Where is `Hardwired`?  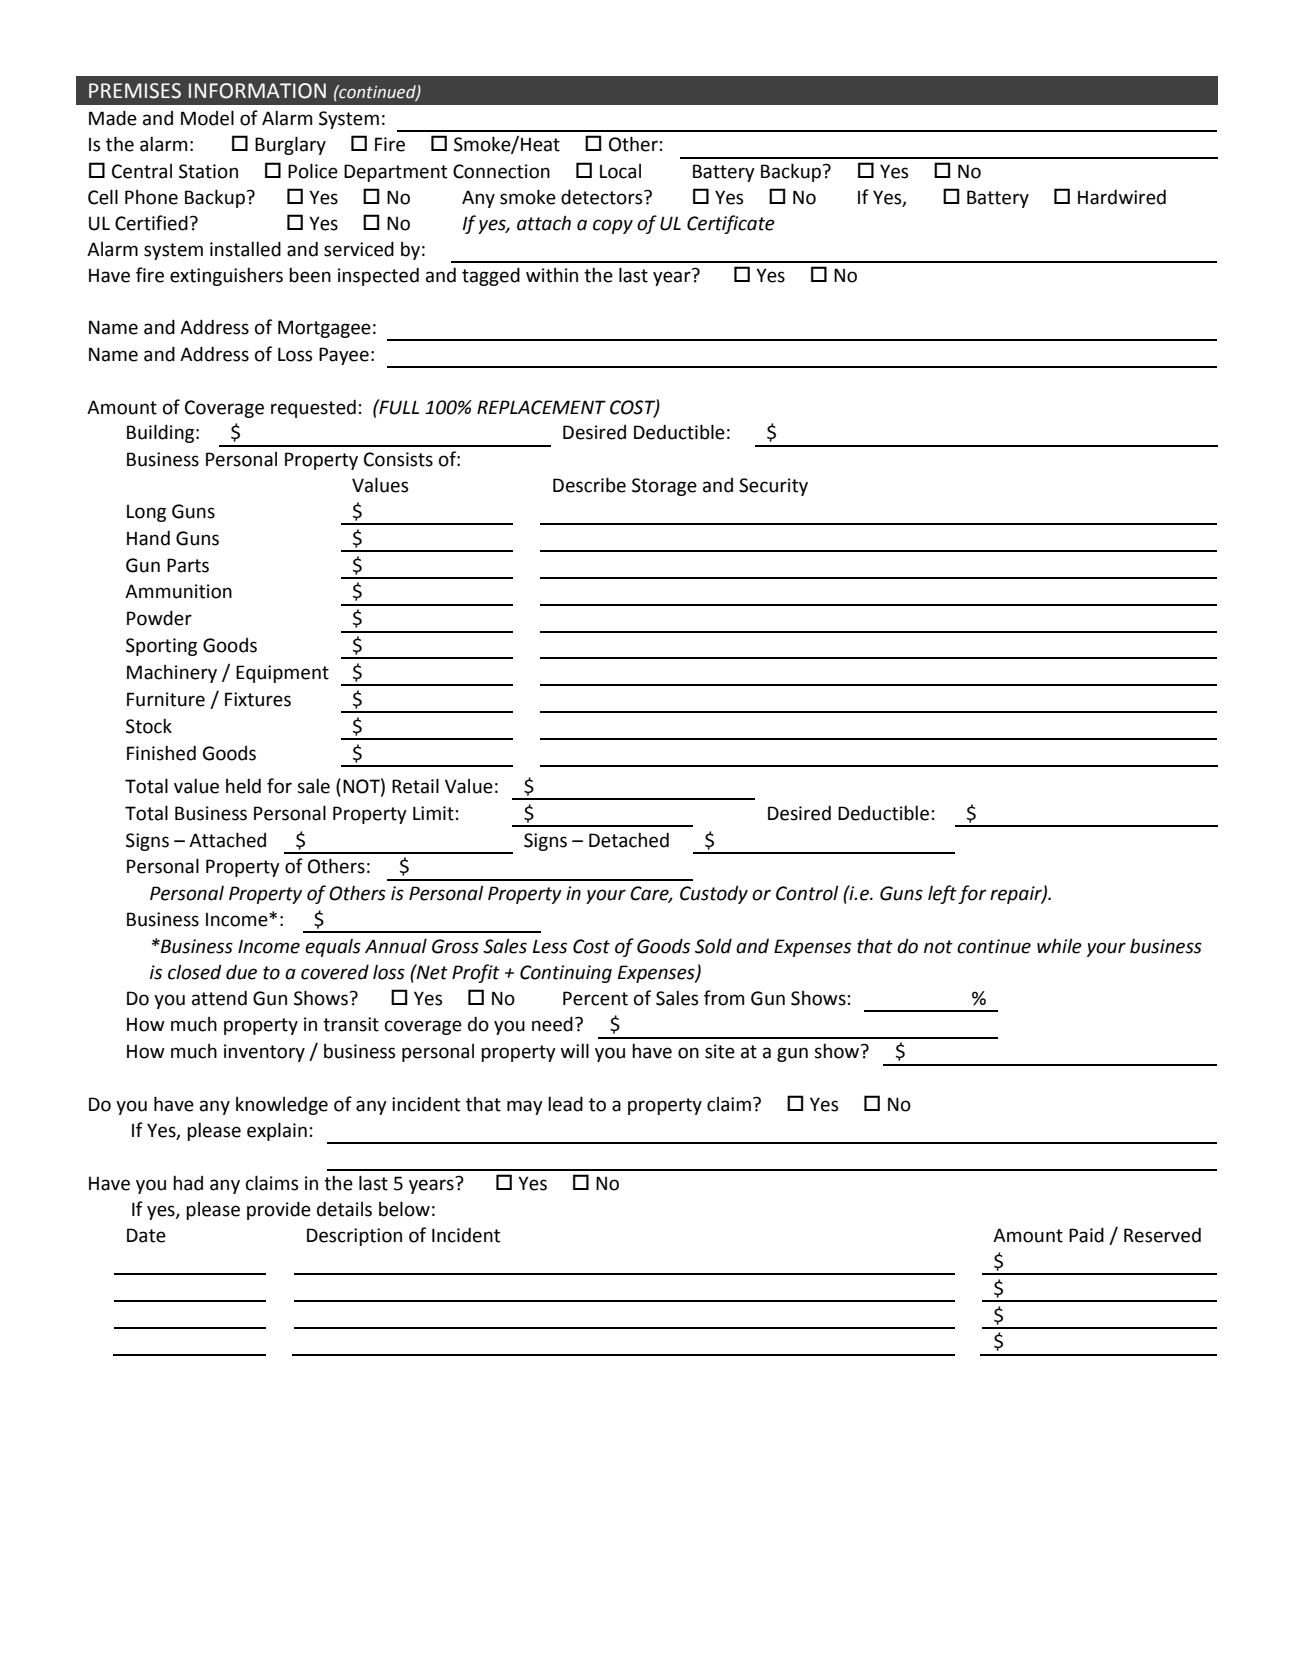
Hardwired is located at coordinates (1122, 197).
